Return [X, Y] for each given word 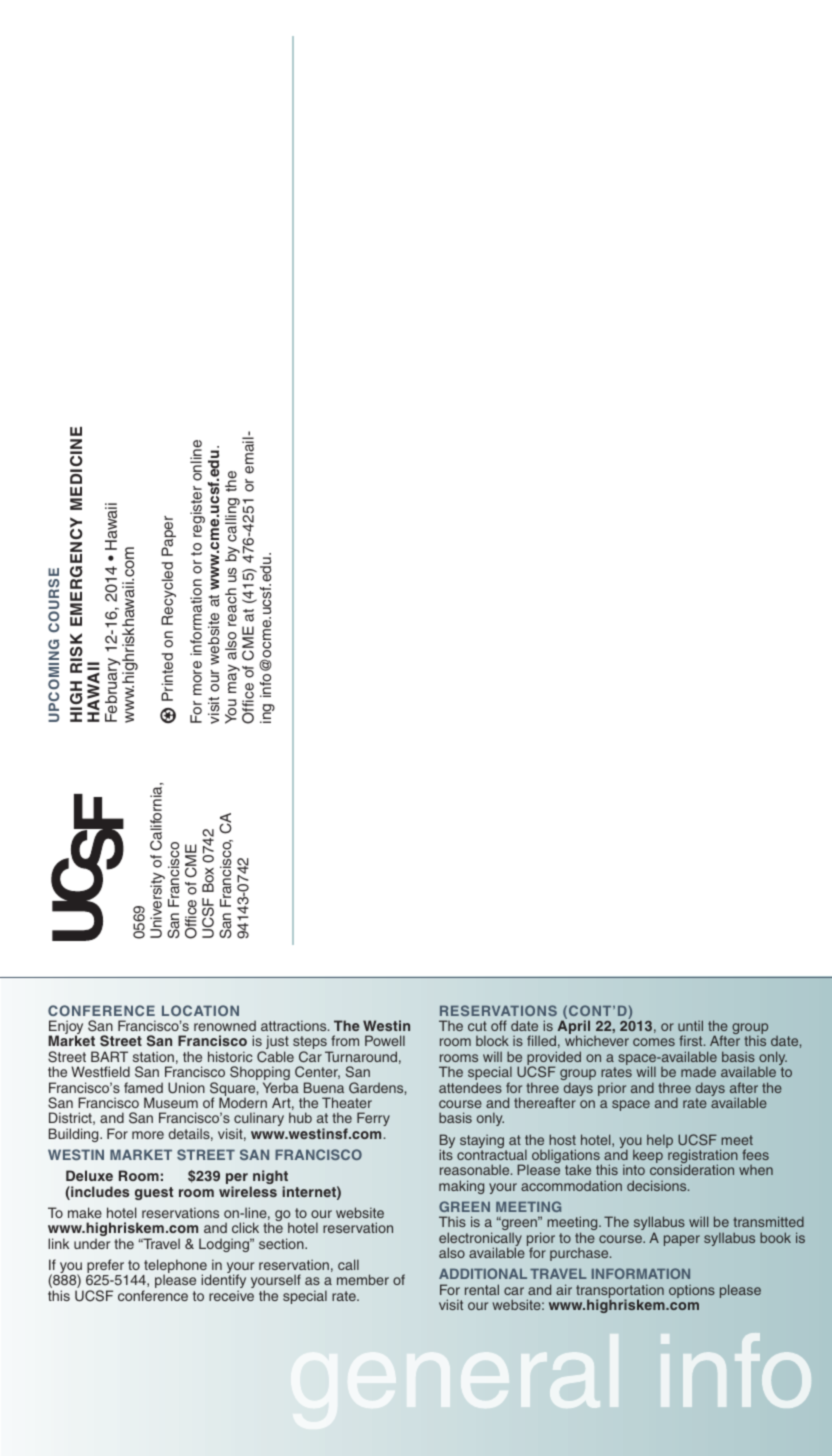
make [85, 1212]
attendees [470, 1087]
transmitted [769, 1221]
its [446, 1154]
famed [143, 1087]
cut [477, 1026]
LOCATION [200, 1010]
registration [703, 1157]
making [461, 1187]
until [690, 1025]
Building [75, 1135]
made [698, 1072]
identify [223, 1282]
